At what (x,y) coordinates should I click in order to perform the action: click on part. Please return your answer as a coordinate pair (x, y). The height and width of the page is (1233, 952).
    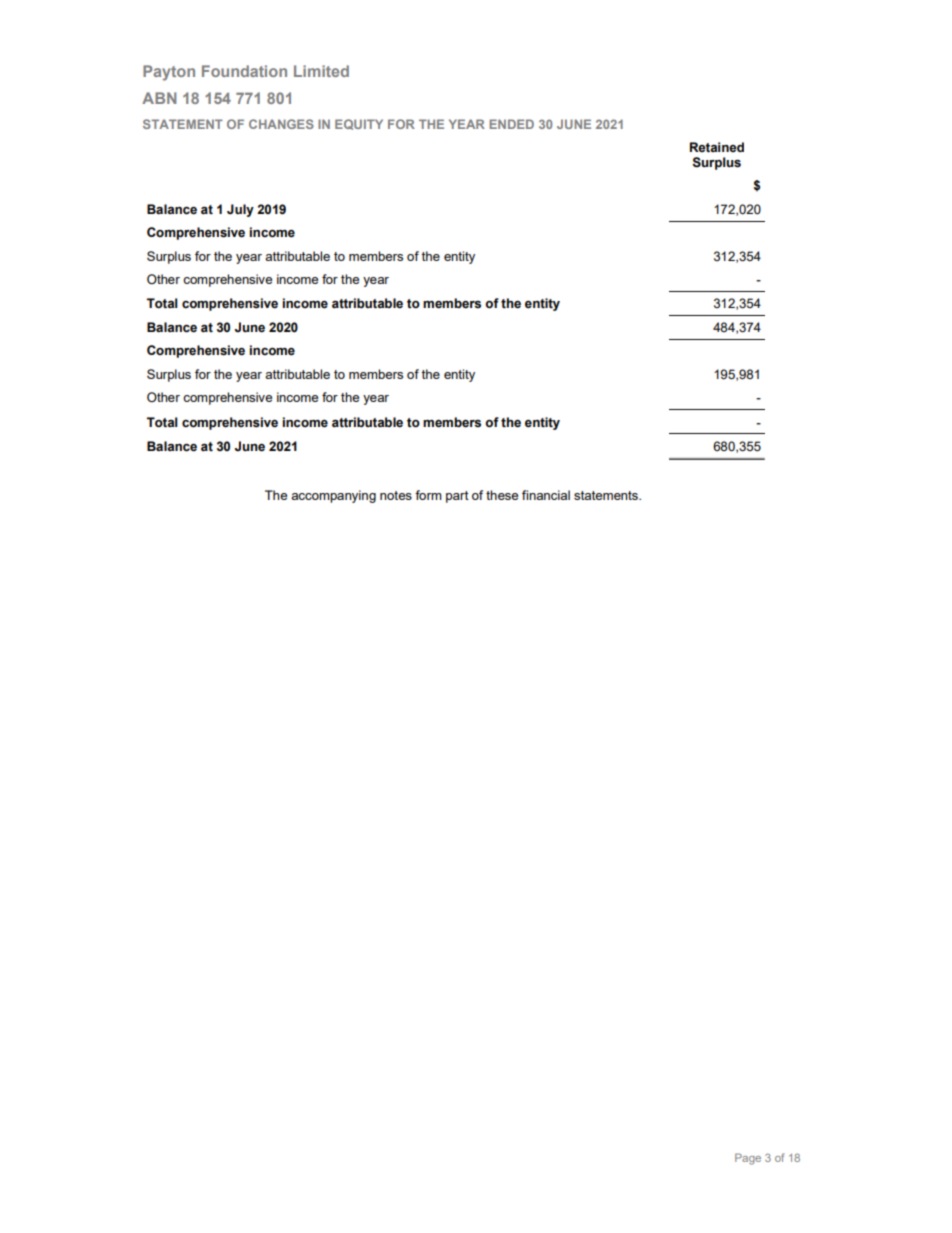
    Looking at the image, I should click on (457, 497).
